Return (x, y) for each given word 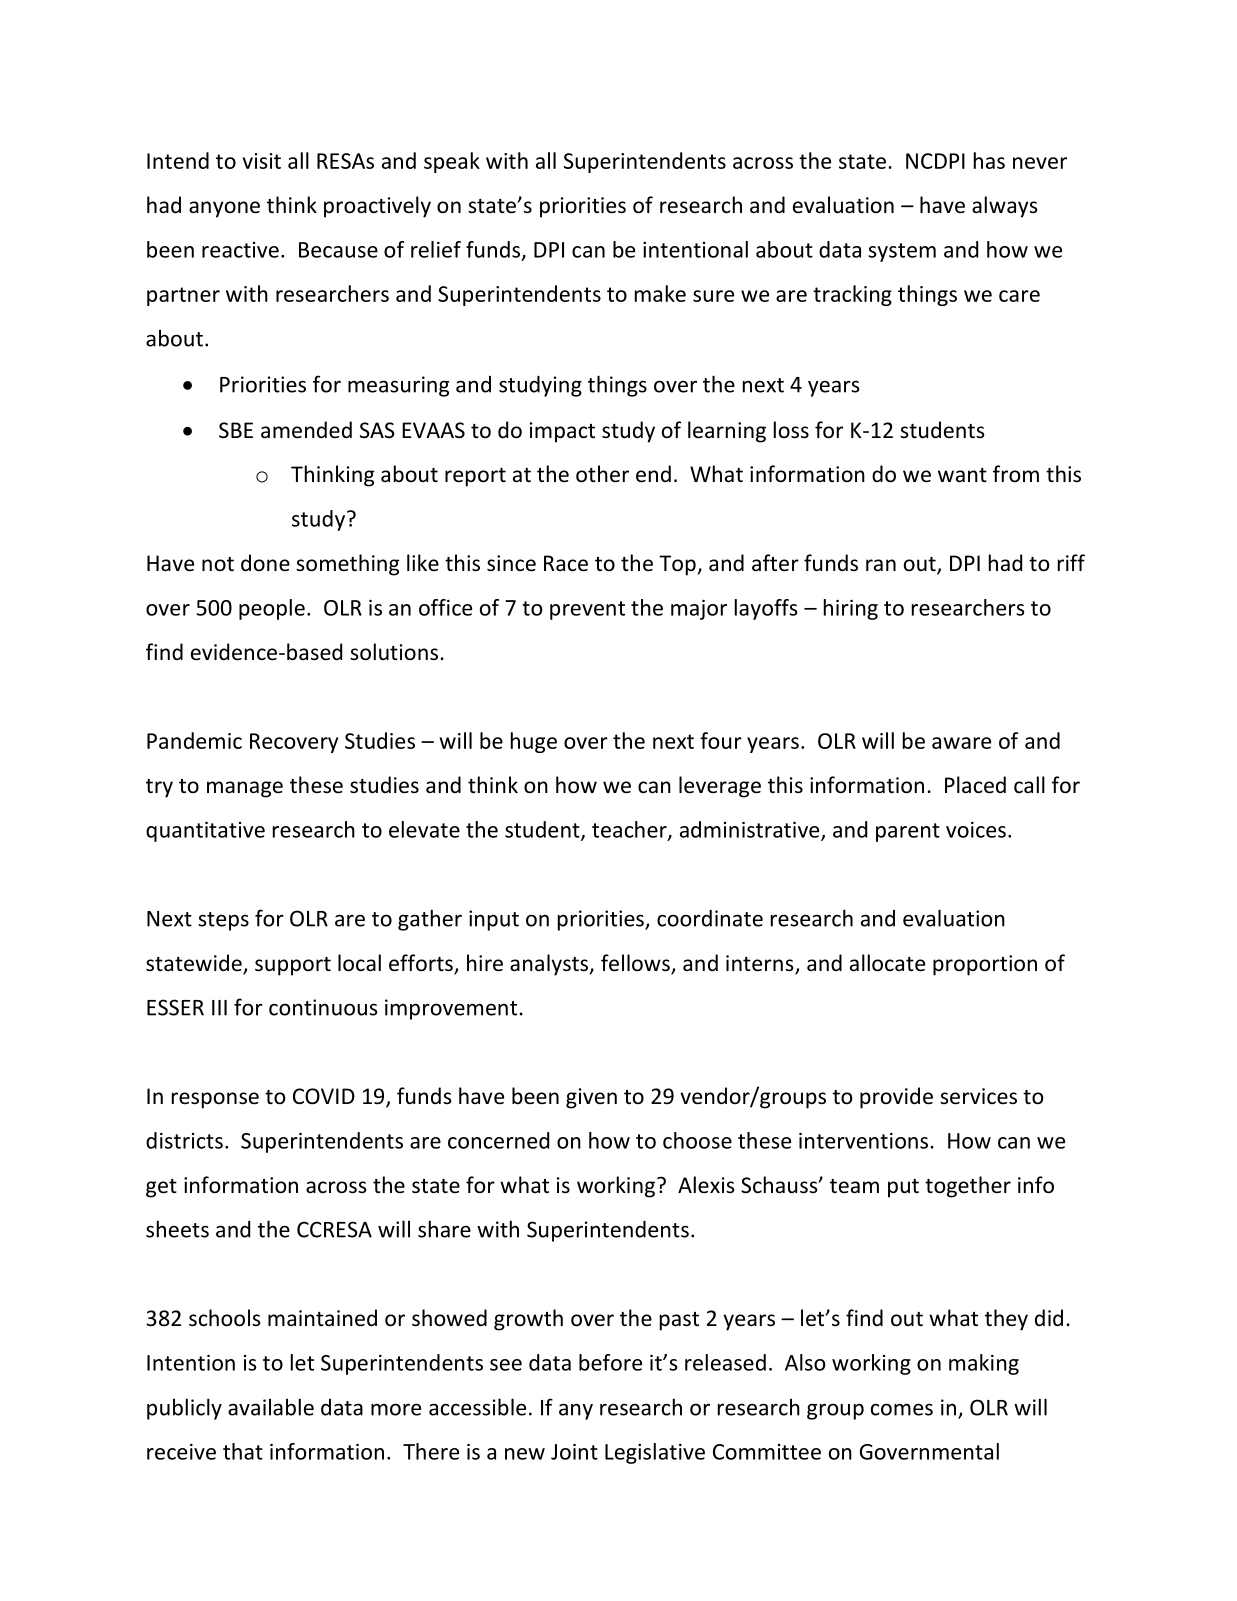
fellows (636, 964)
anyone (224, 209)
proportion (985, 965)
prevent (587, 610)
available (271, 1407)
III (219, 1008)
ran (881, 565)
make (660, 293)
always (1004, 207)
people (272, 609)
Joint (574, 1452)
